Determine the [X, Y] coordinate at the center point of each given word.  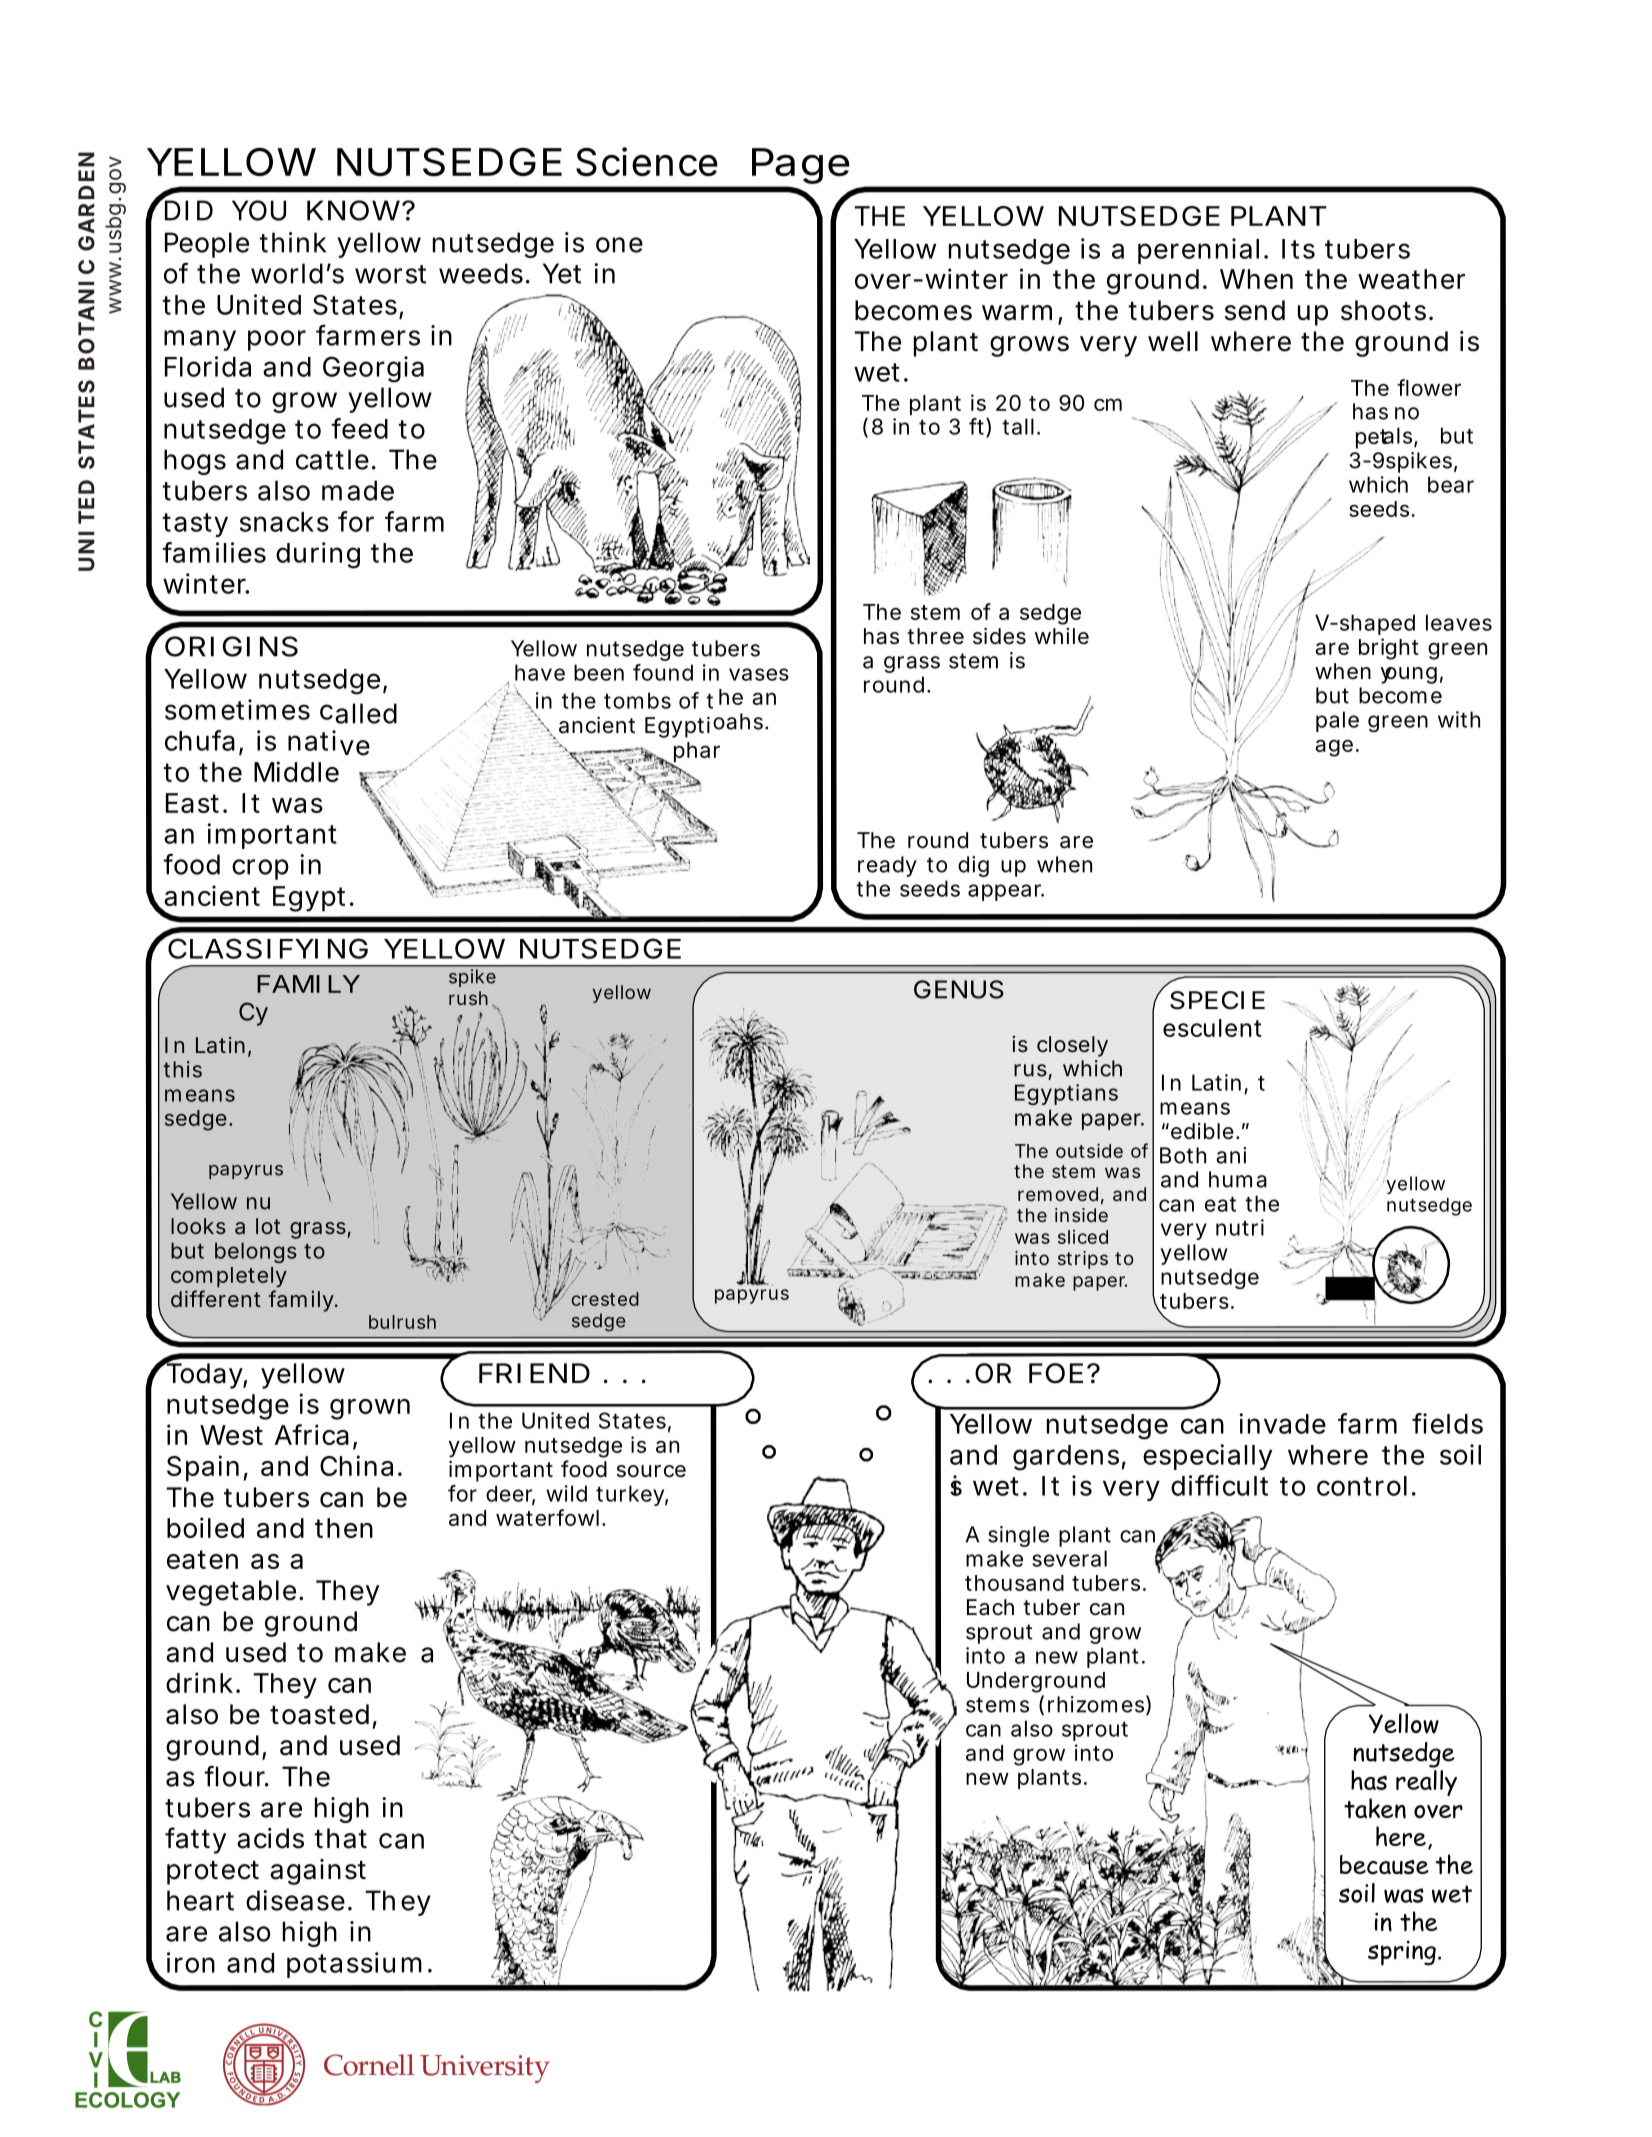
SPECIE [1217, 1000]
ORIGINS [231, 646]
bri [1371, 646]
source [651, 1471]
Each [990, 1607]
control [1362, 1486]
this [182, 1069]
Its [1298, 249]
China [356, 1465]
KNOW [355, 210]
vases [759, 674]
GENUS [959, 989]
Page [800, 167]
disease [295, 1900]
